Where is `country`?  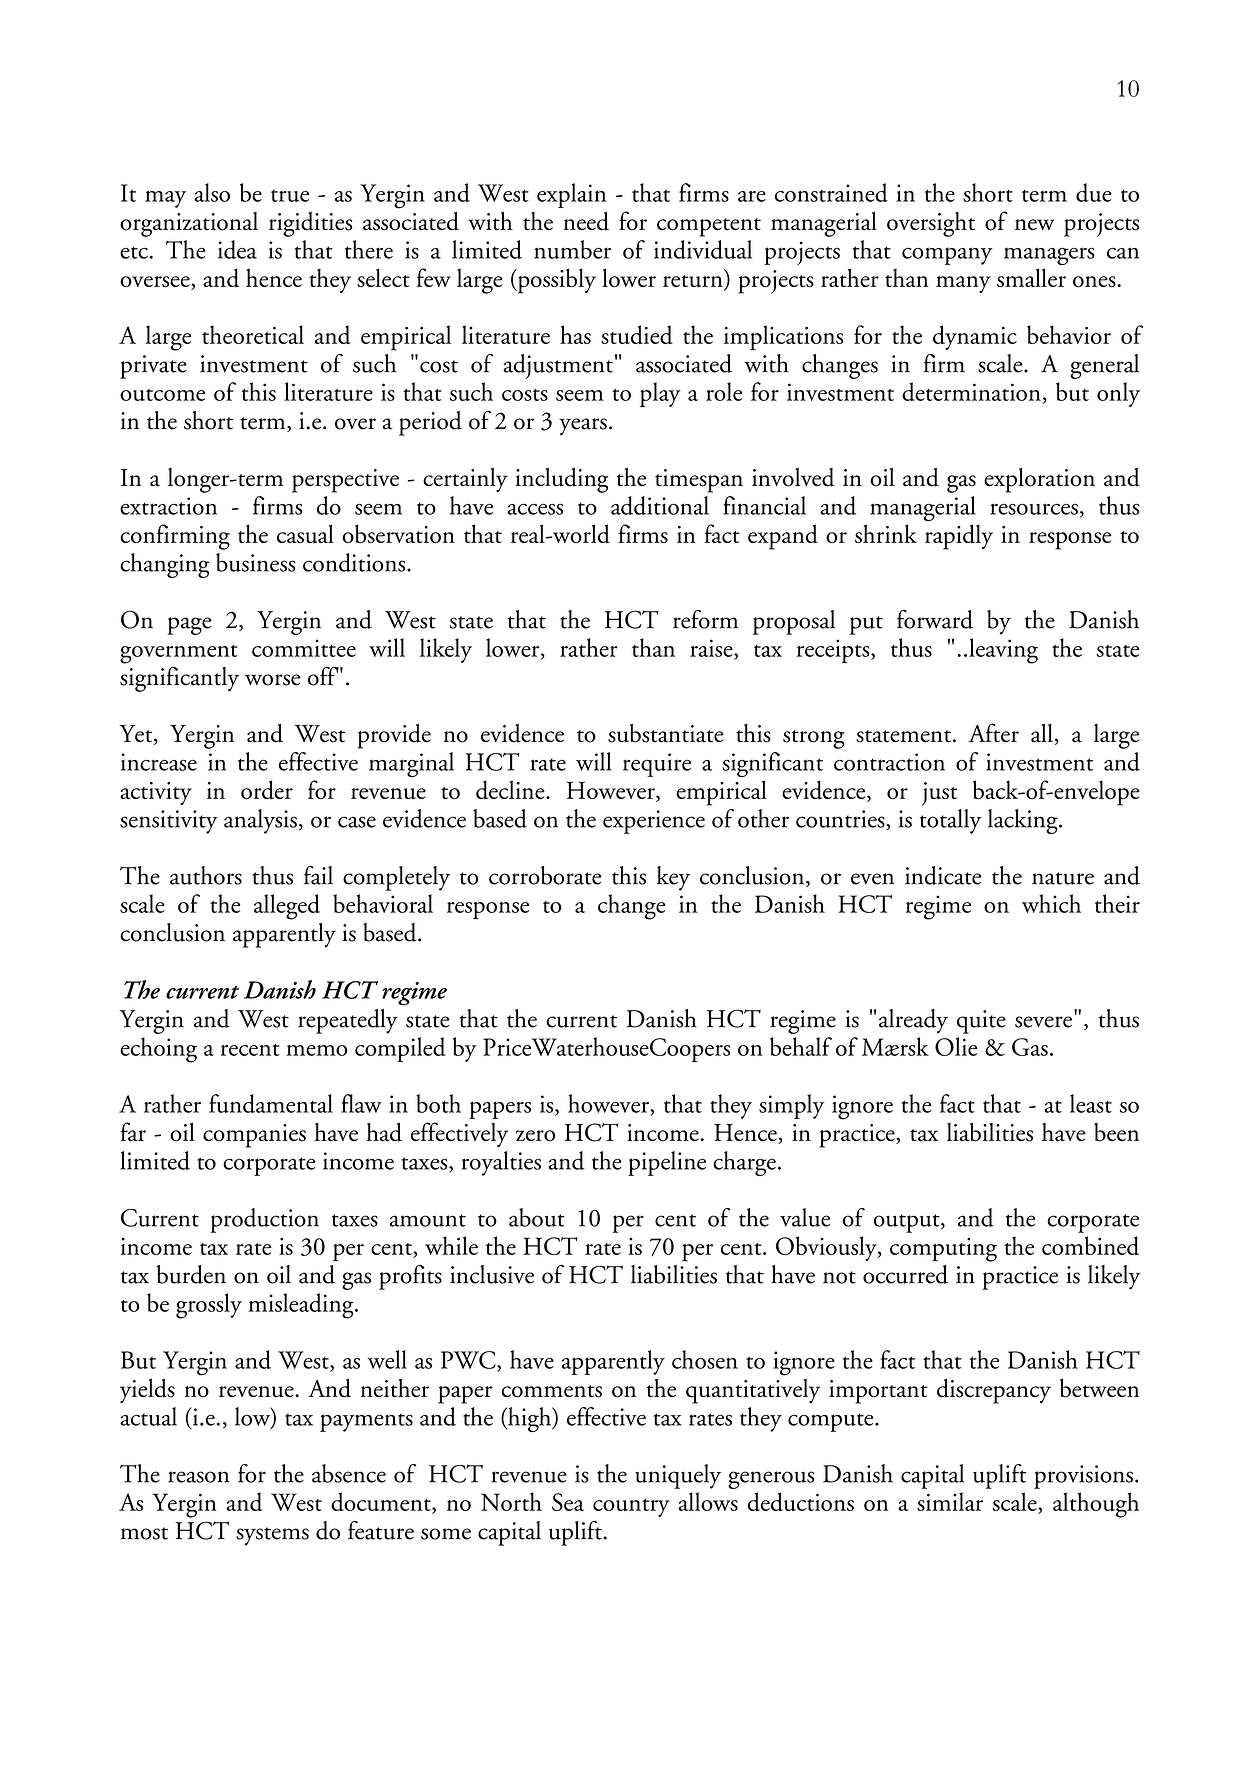 country is located at coordinates (631, 1508).
